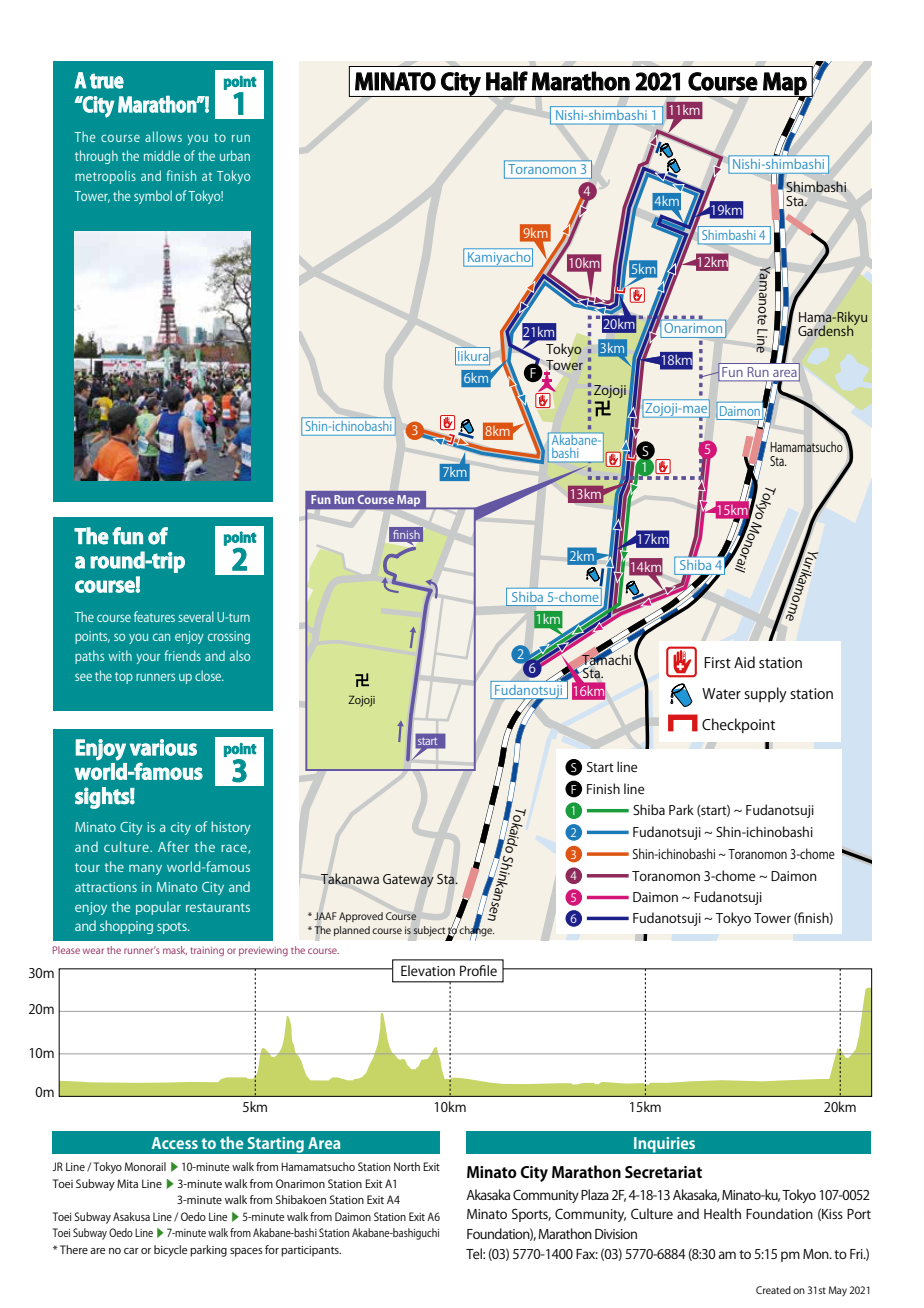  I want to click on allows, so click(163, 136).
